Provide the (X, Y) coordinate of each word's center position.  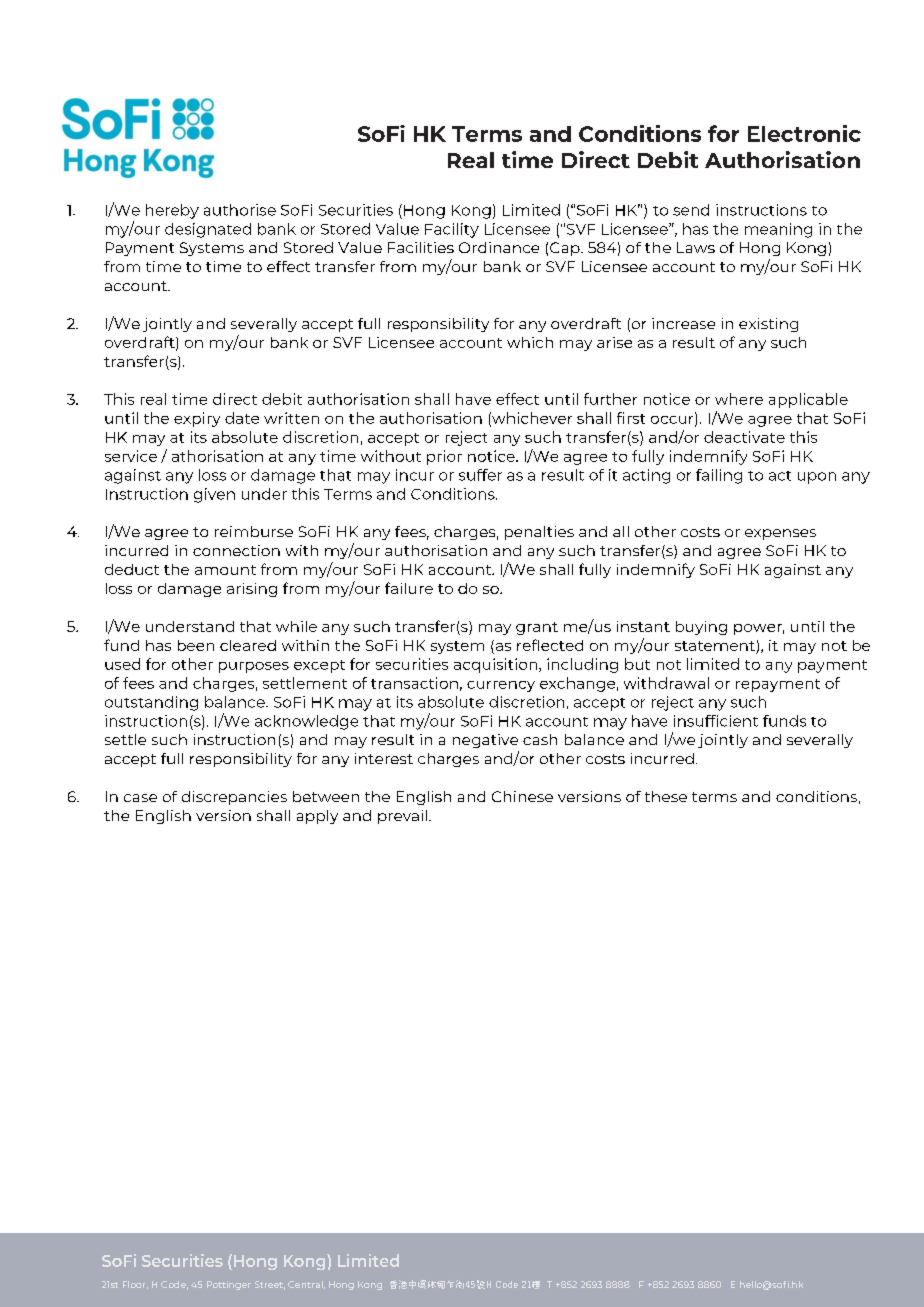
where (739, 399)
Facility (452, 230)
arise (614, 342)
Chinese (522, 796)
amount (225, 570)
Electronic (804, 133)
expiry (197, 419)
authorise (240, 210)
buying (701, 628)
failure (409, 588)
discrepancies (234, 798)
